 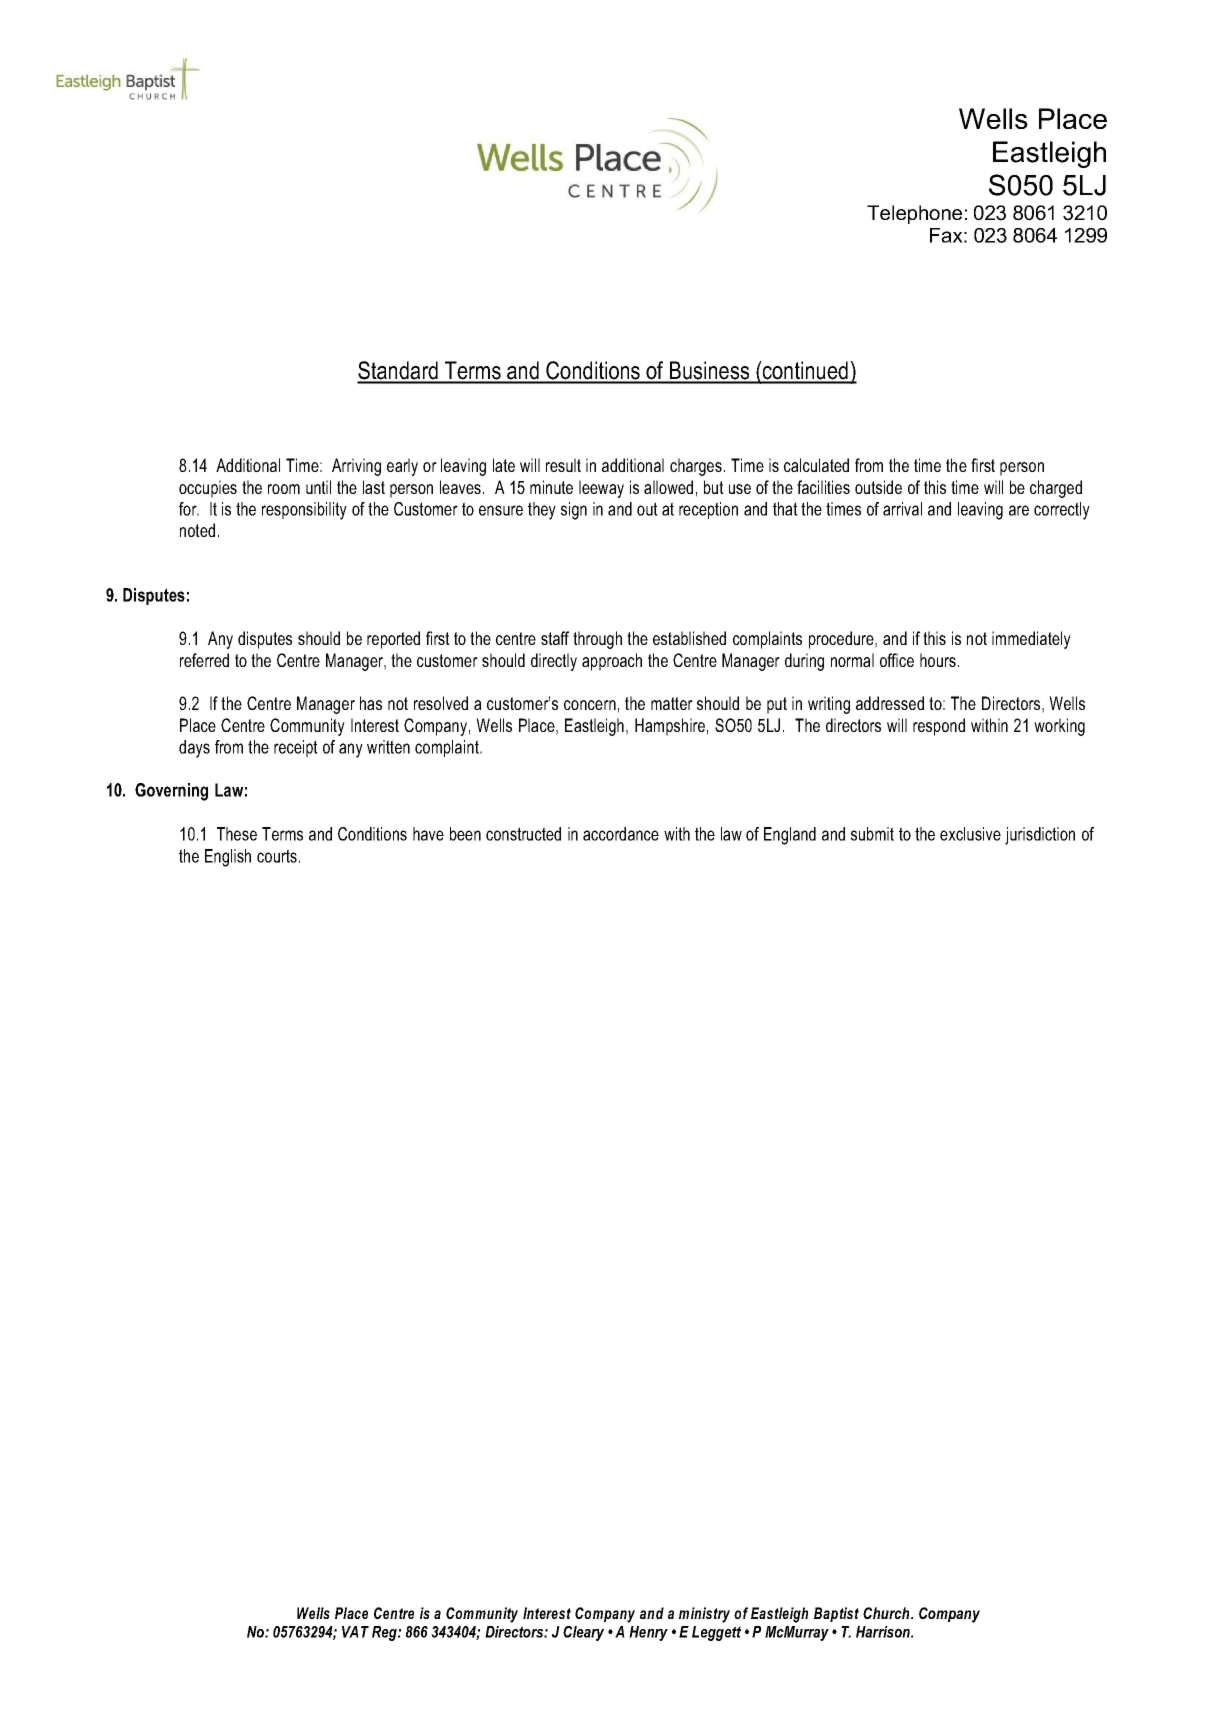 What do you see at coordinates (385, 1633) in the screenshot?
I see `Reg` at bounding box center [385, 1633].
